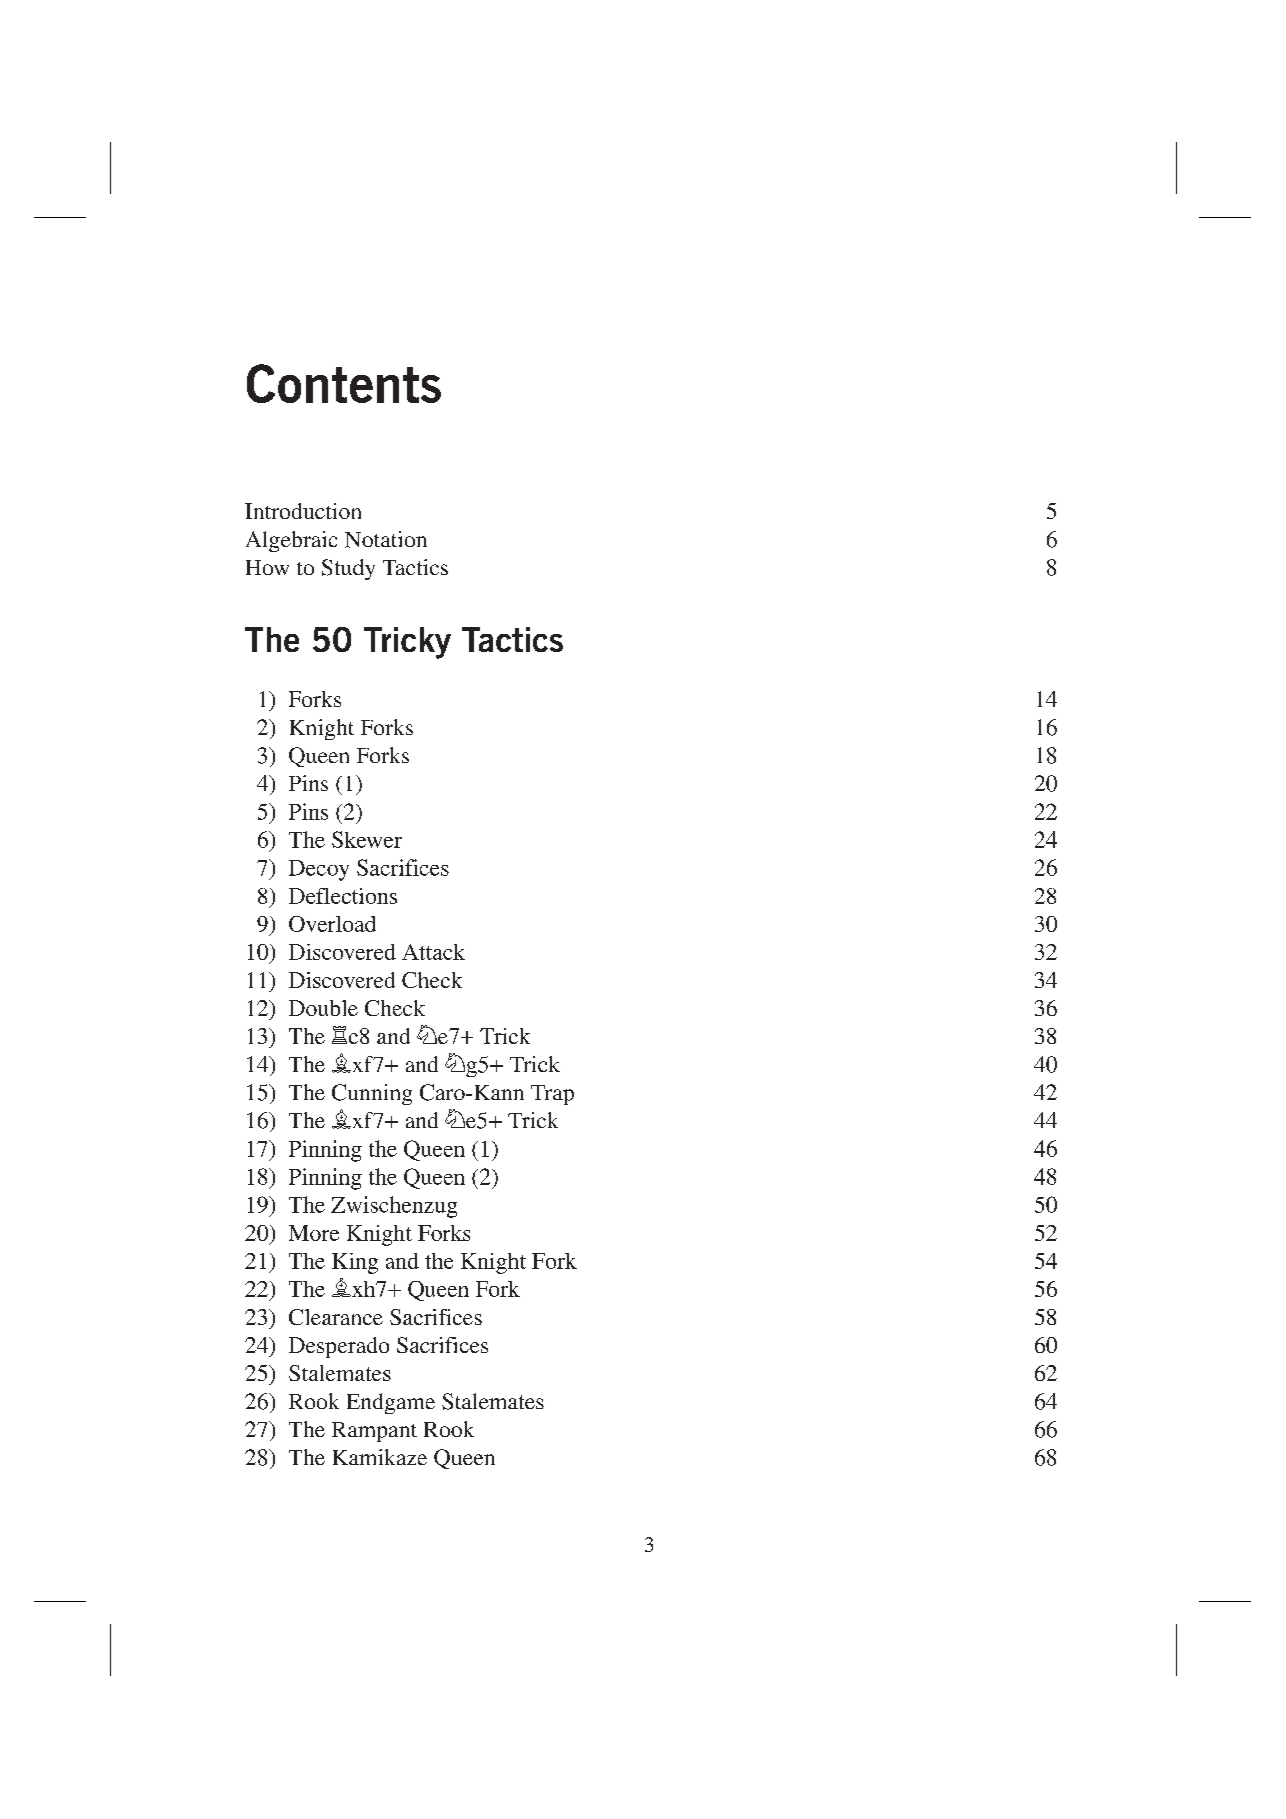  Describe the element at coordinates (344, 383) in the image. I see `Contents` at that location.
